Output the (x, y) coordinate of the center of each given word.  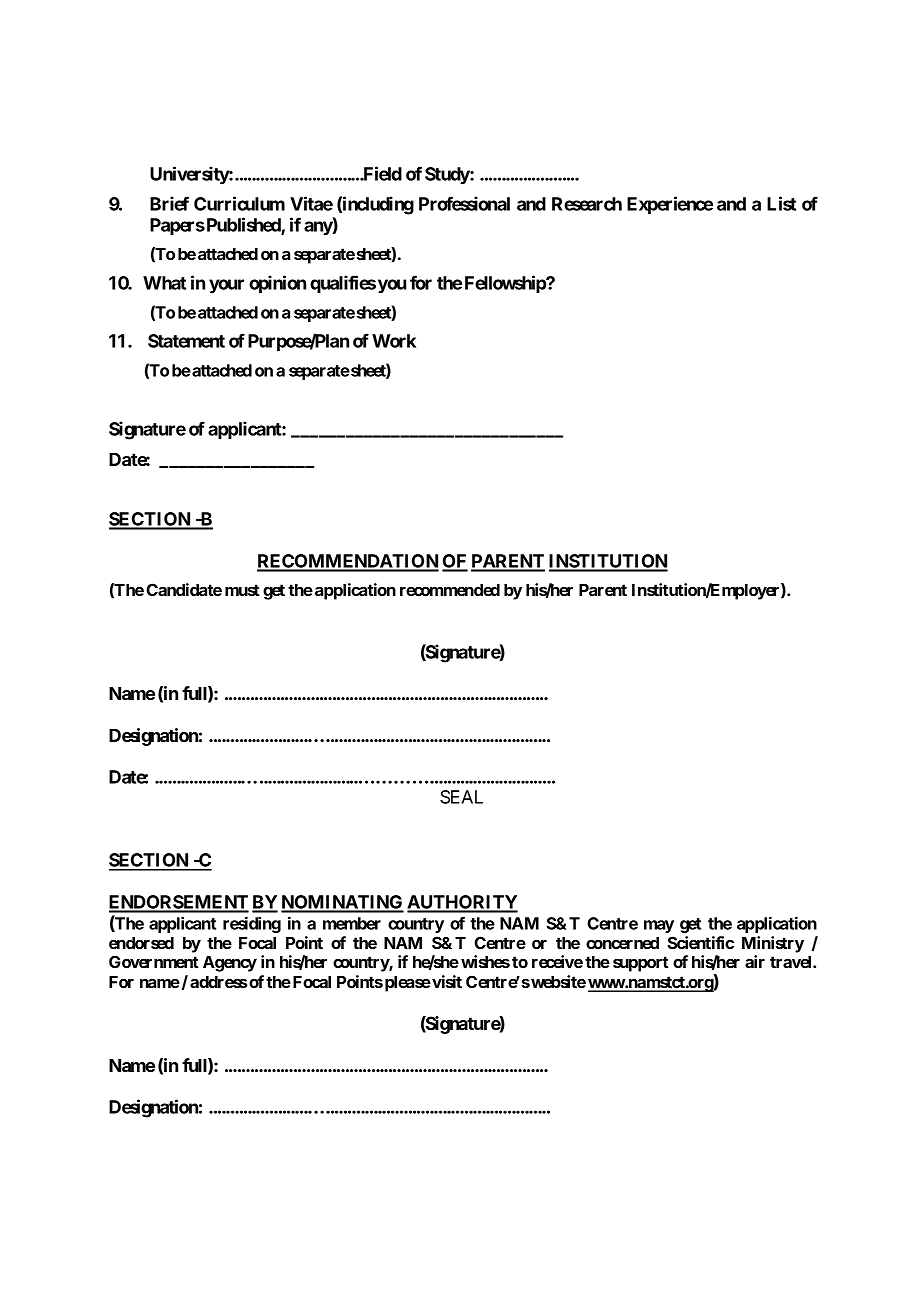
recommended (450, 590)
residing (252, 924)
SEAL (461, 797)
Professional (464, 203)
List (781, 203)
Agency (230, 964)
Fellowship (506, 284)
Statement (186, 341)
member (352, 923)
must (242, 590)
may (659, 926)
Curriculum (239, 203)
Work (394, 341)
